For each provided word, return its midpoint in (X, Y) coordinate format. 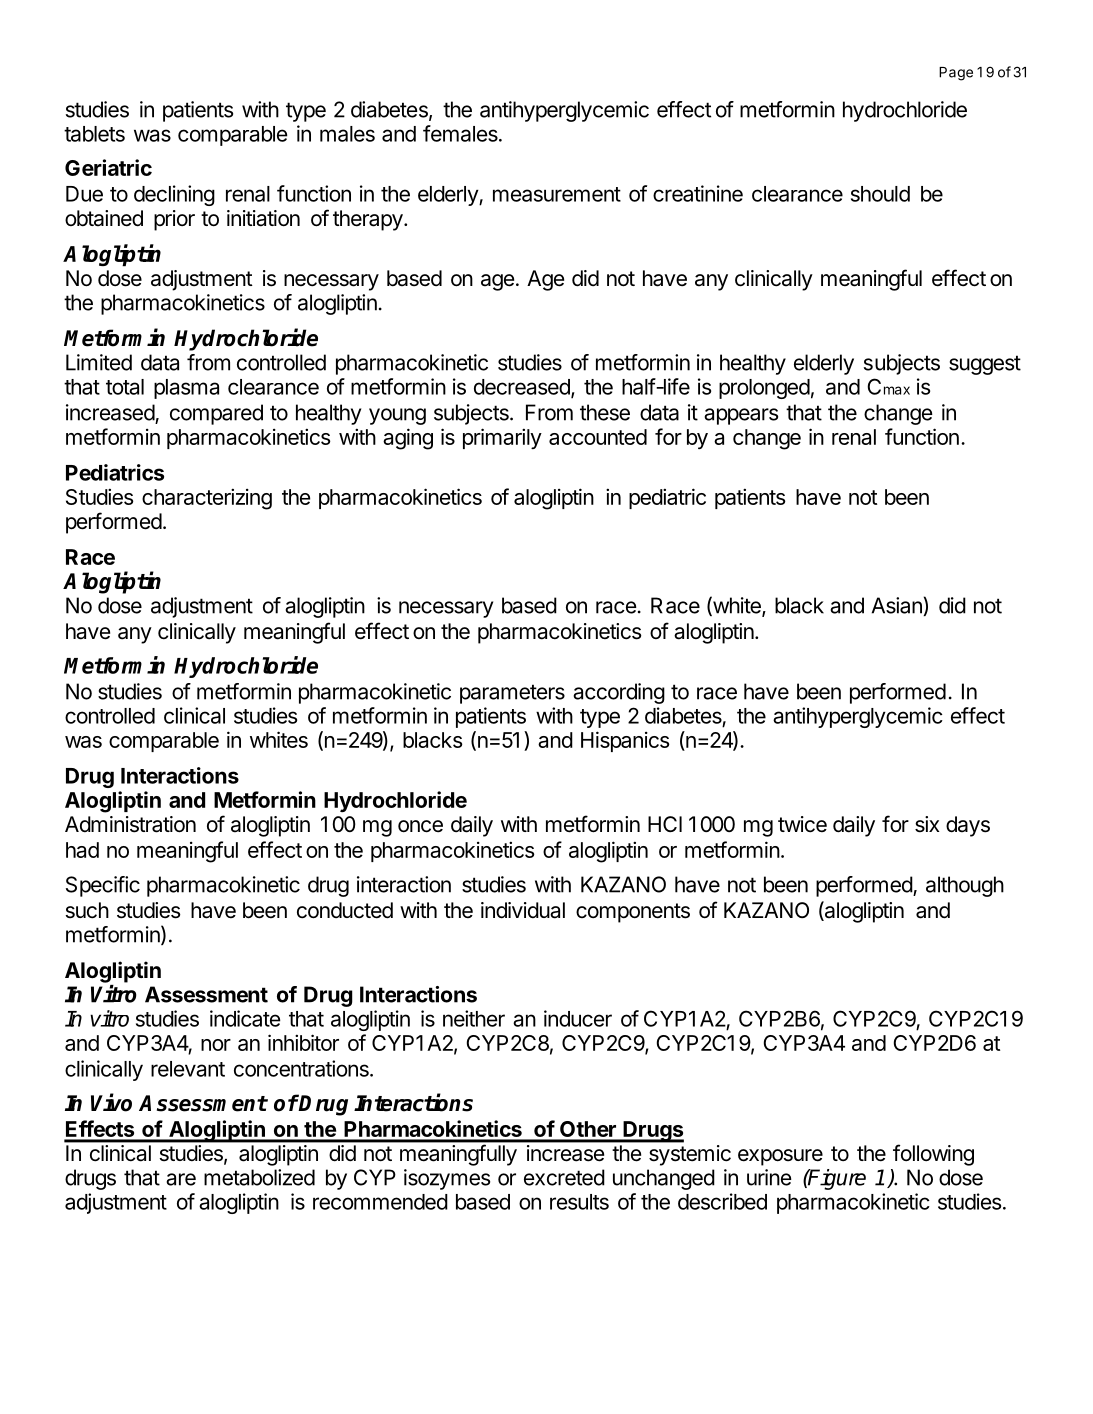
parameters (512, 694)
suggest (985, 365)
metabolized (259, 1177)
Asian (898, 606)
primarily (502, 438)
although (965, 886)
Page (956, 74)
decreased (523, 388)
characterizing (207, 499)
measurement (557, 194)
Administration (130, 824)
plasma (186, 389)
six (927, 824)
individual (523, 910)
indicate (245, 1018)
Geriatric (108, 167)
